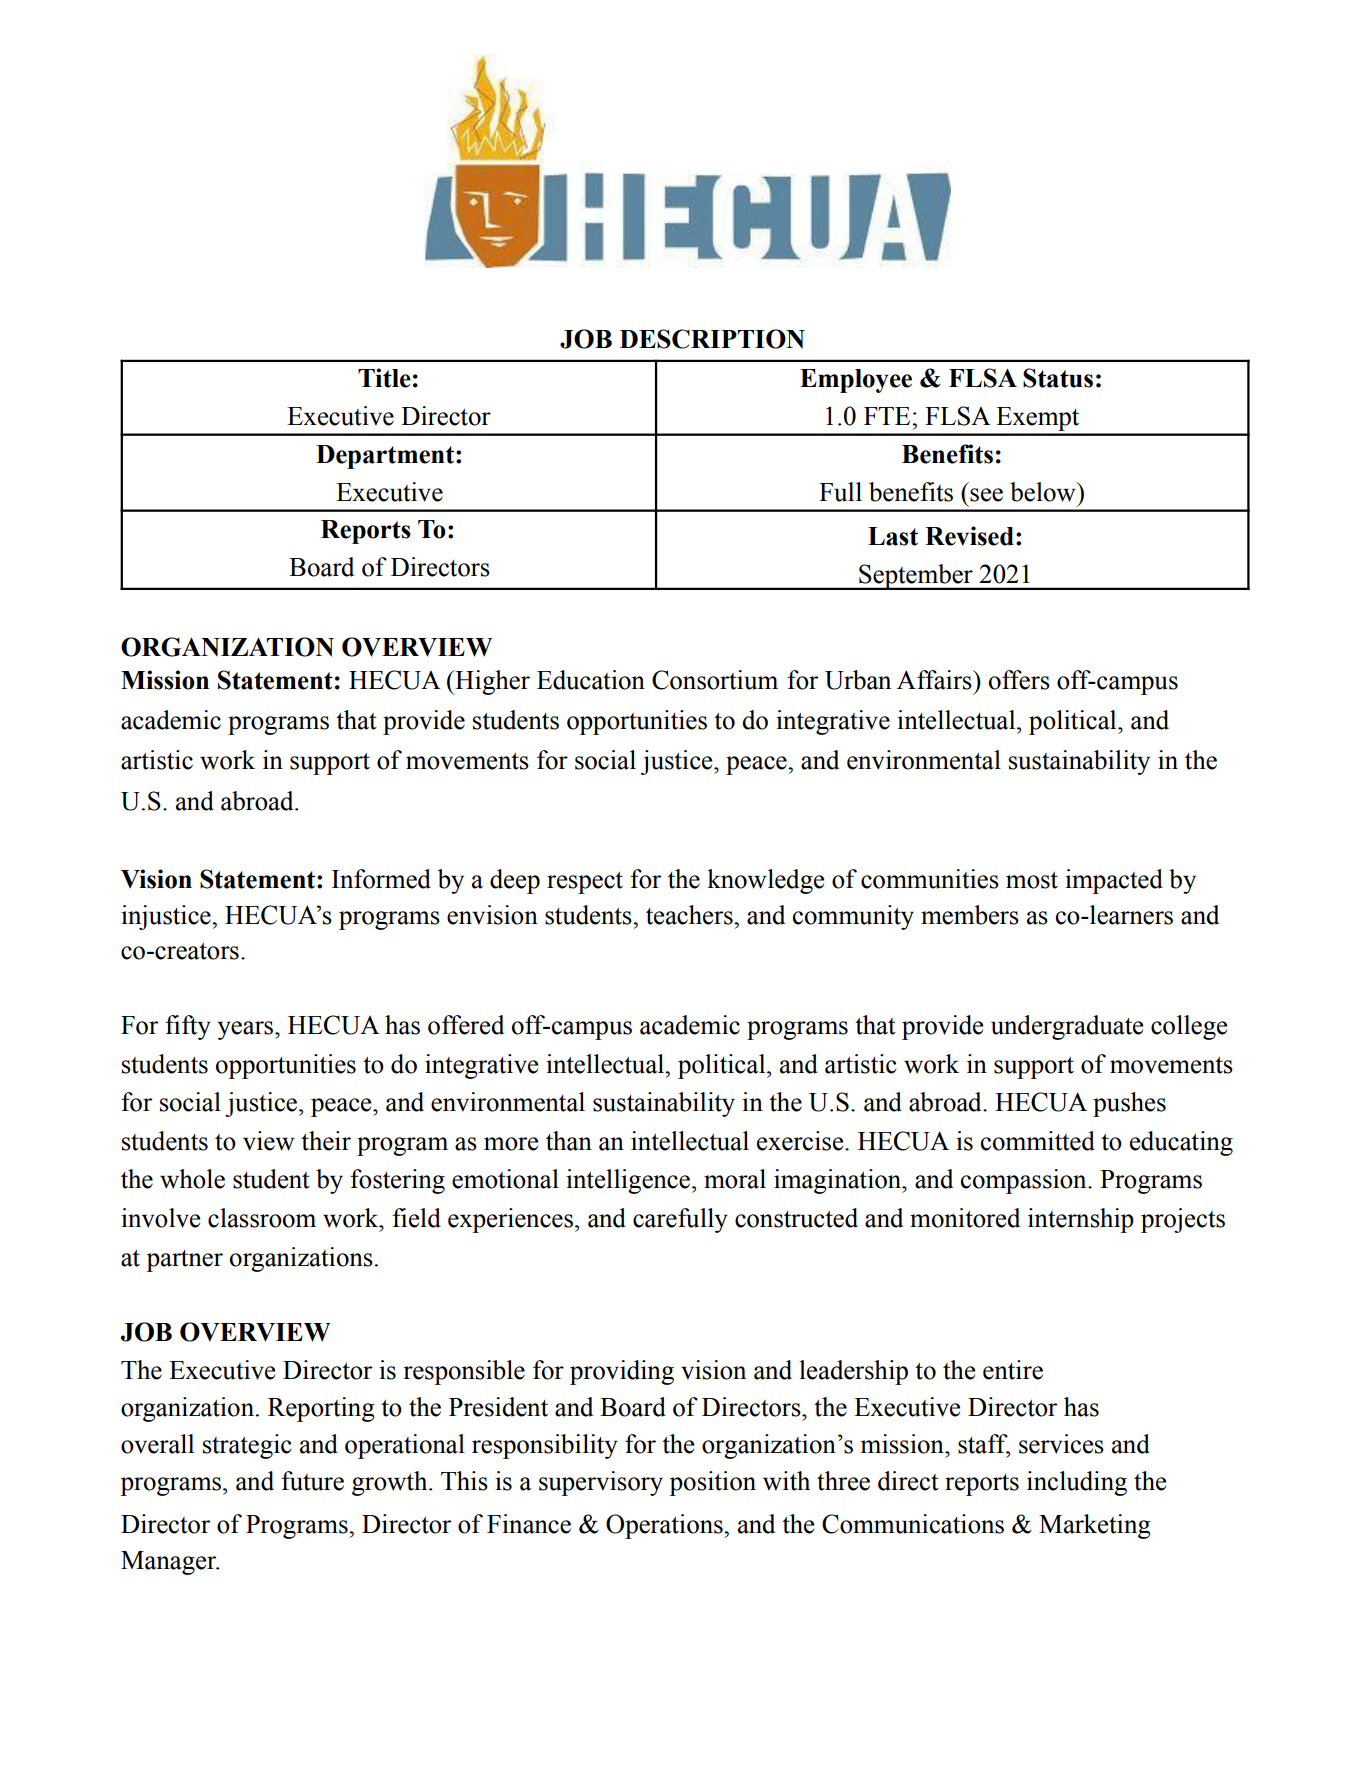 Image resolution: width=1368 pixels, height=1770 pixels. What do you see at coordinates (1019, 680) in the page?
I see `offers` at bounding box center [1019, 680].
